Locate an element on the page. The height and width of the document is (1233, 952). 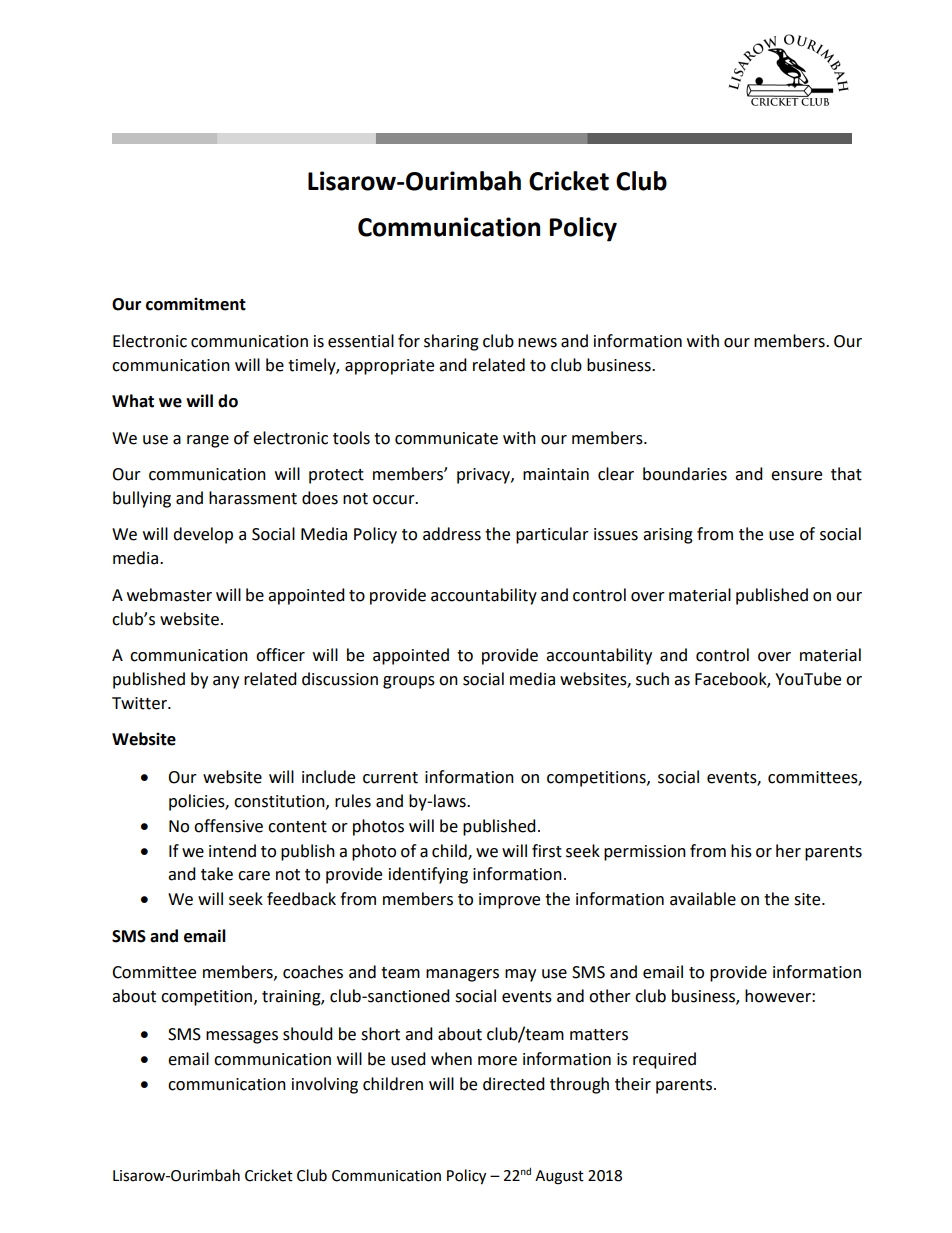
current is located at coordinates (390, 778).
